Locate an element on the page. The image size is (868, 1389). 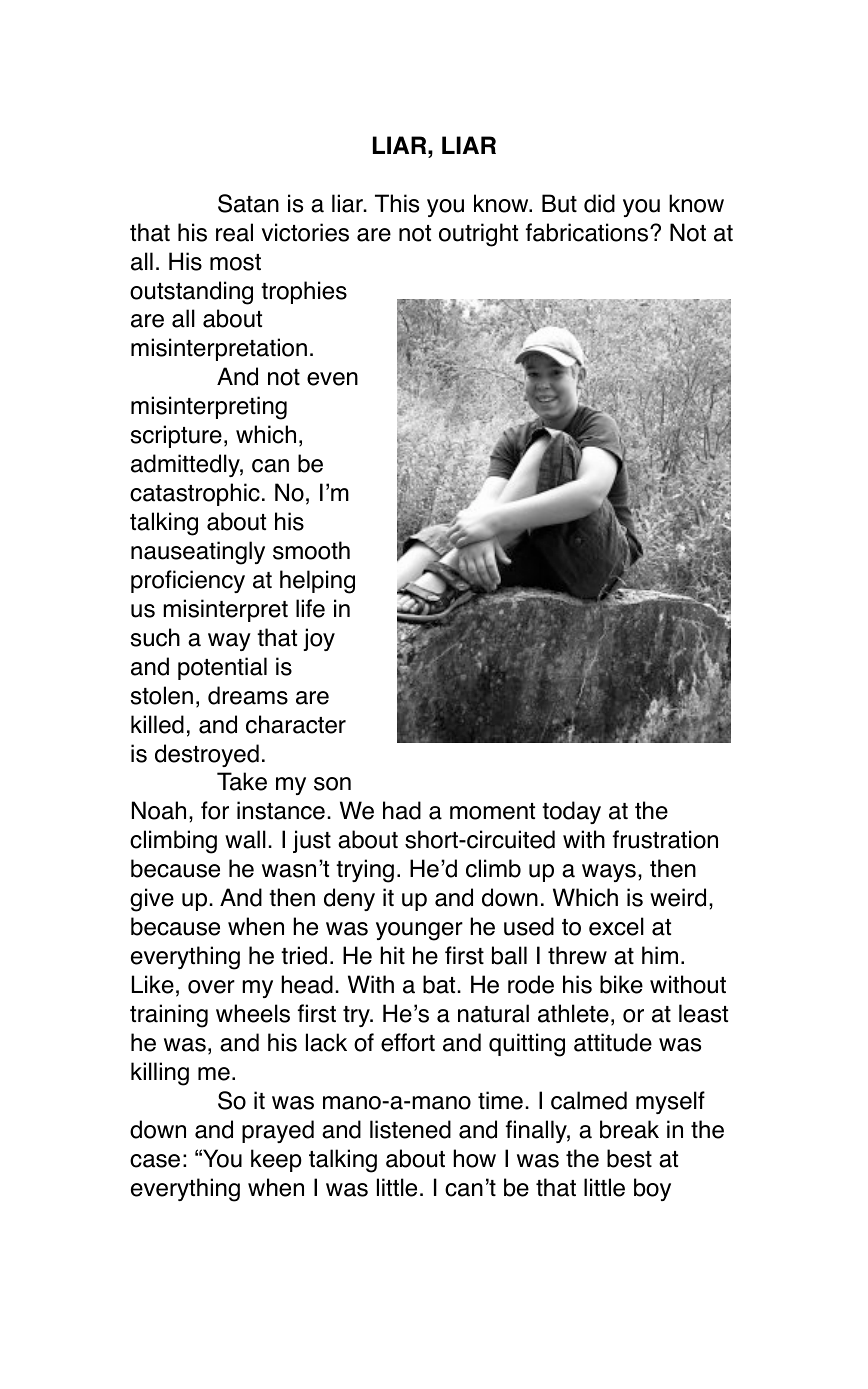
excel is located at coordinates (616, 926).
